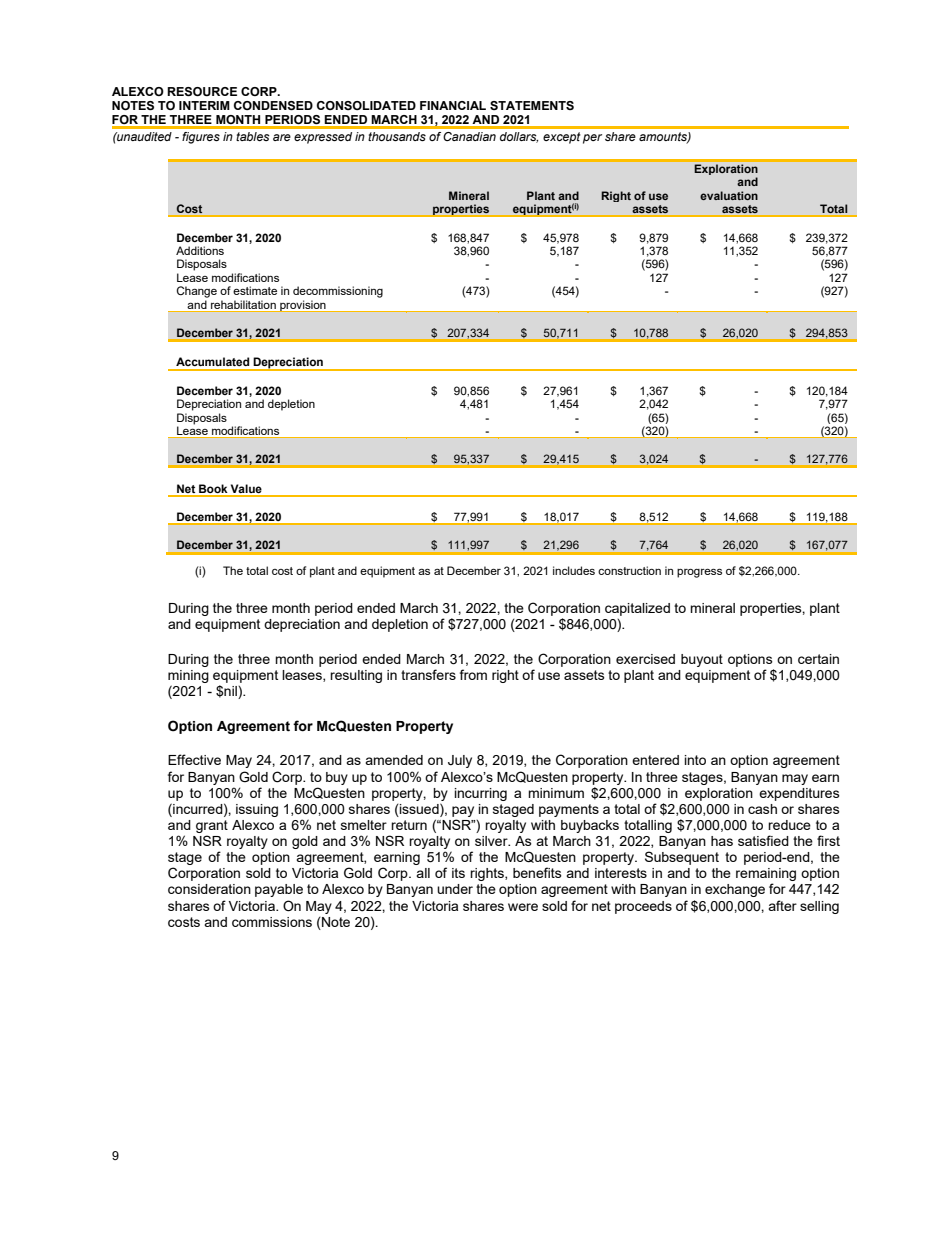 The image size is (952, 1233). Describe the element at coordinates (695, 760) in the document. I see `into` at that location.
